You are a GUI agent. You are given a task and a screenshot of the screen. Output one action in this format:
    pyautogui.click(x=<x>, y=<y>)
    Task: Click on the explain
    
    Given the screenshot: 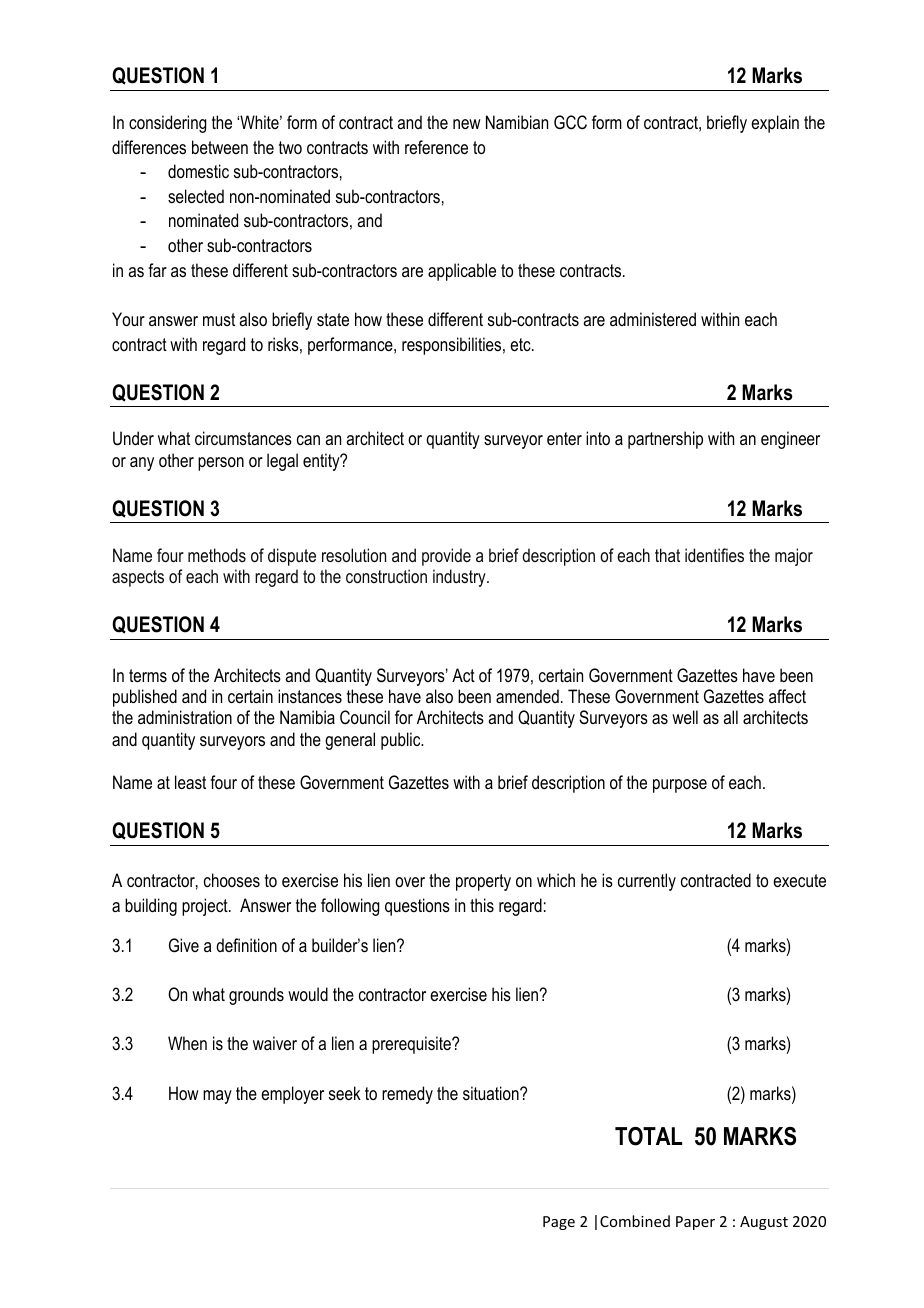 What is the action you would take?
    pyautogui.click(x=775, y=124)
